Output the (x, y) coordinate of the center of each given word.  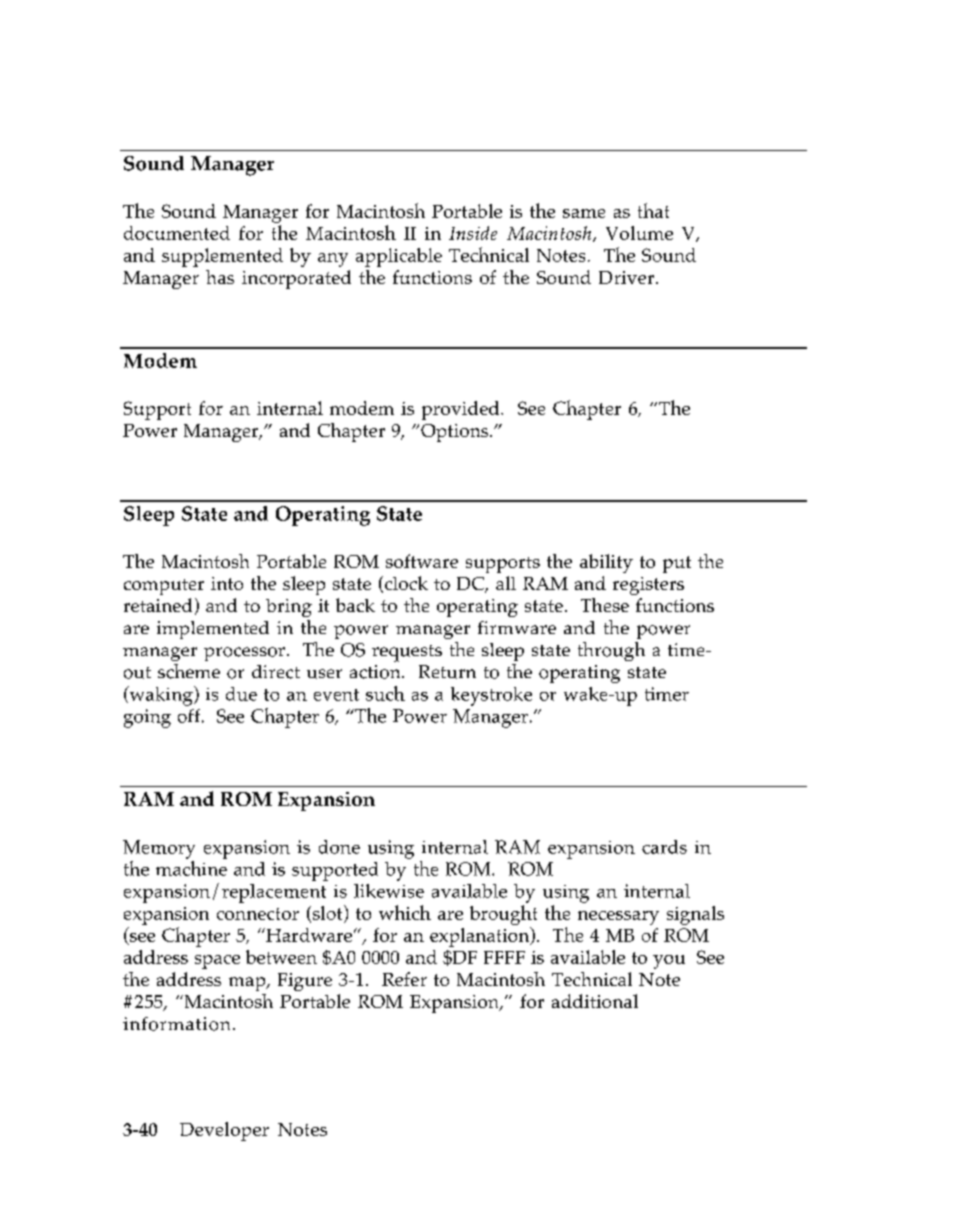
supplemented (222, 257)
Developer (224, 1131)
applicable (399, 257)
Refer (404, 979)
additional (595, 1001)
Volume (639, 233)
